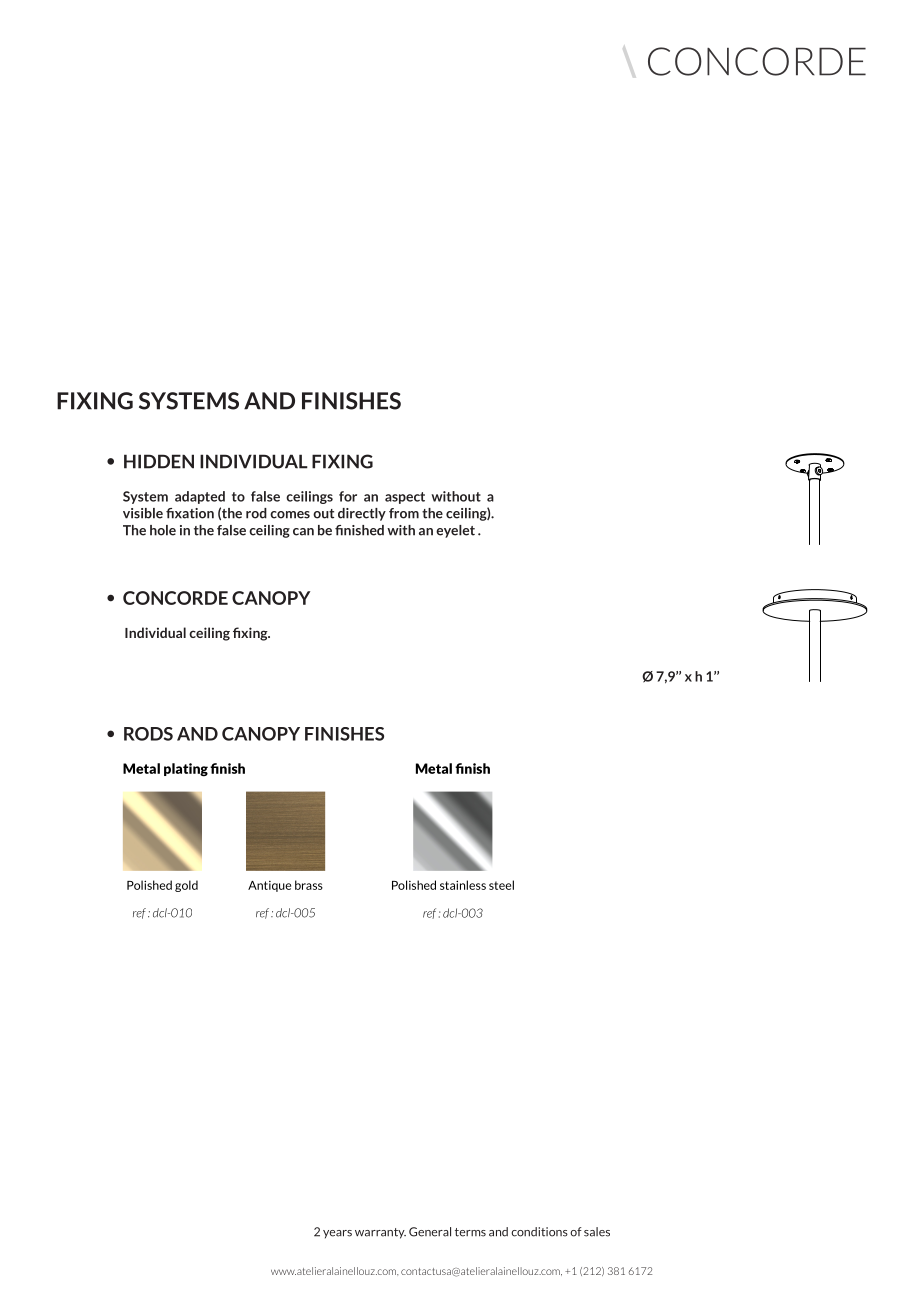 The image size is (924, 1308). Describe the element at coordinates (539, 1232) in the screenshot. I see `conditions` at that location.
